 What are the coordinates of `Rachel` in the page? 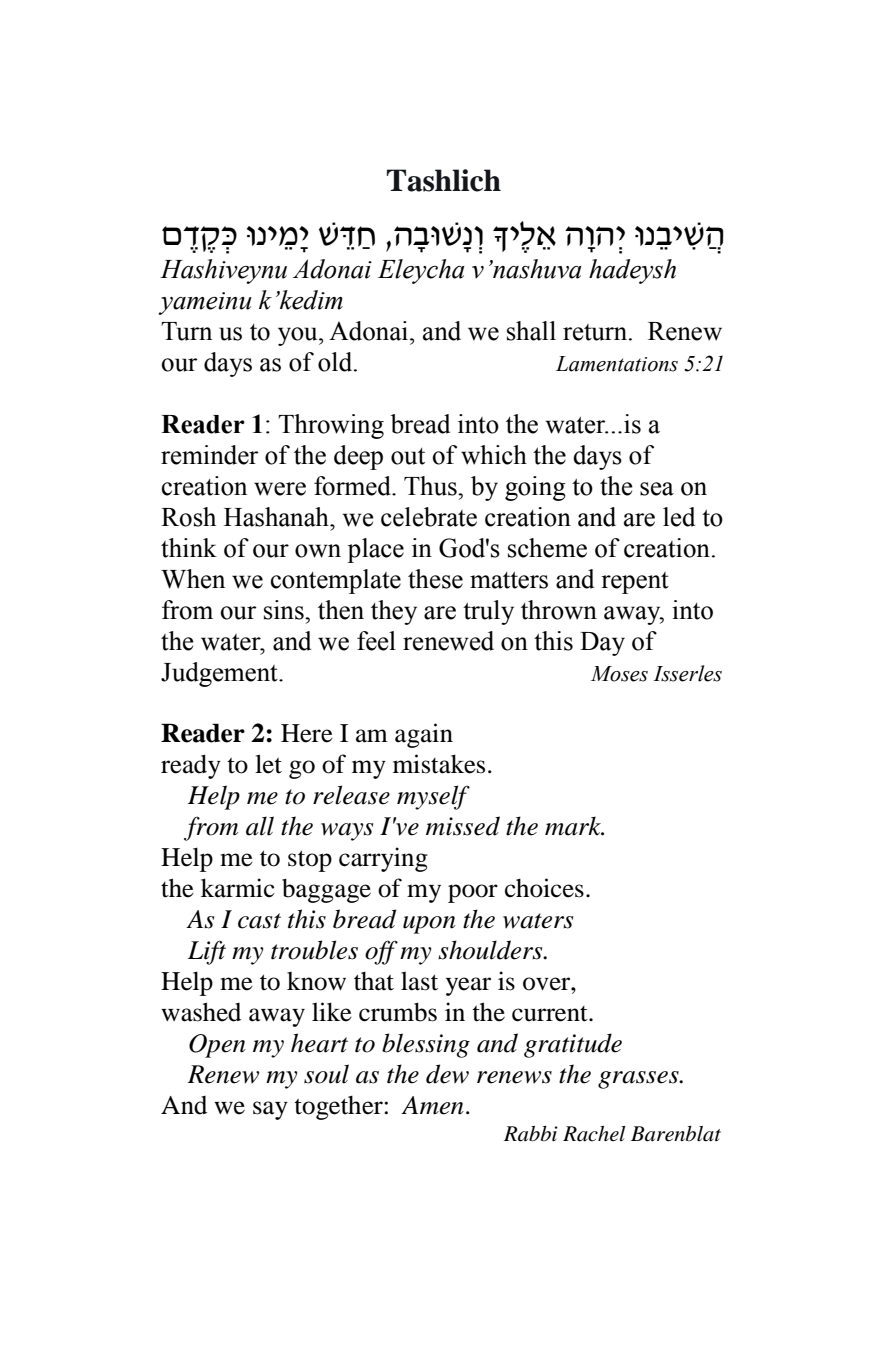 It's located at (594, 1134).
